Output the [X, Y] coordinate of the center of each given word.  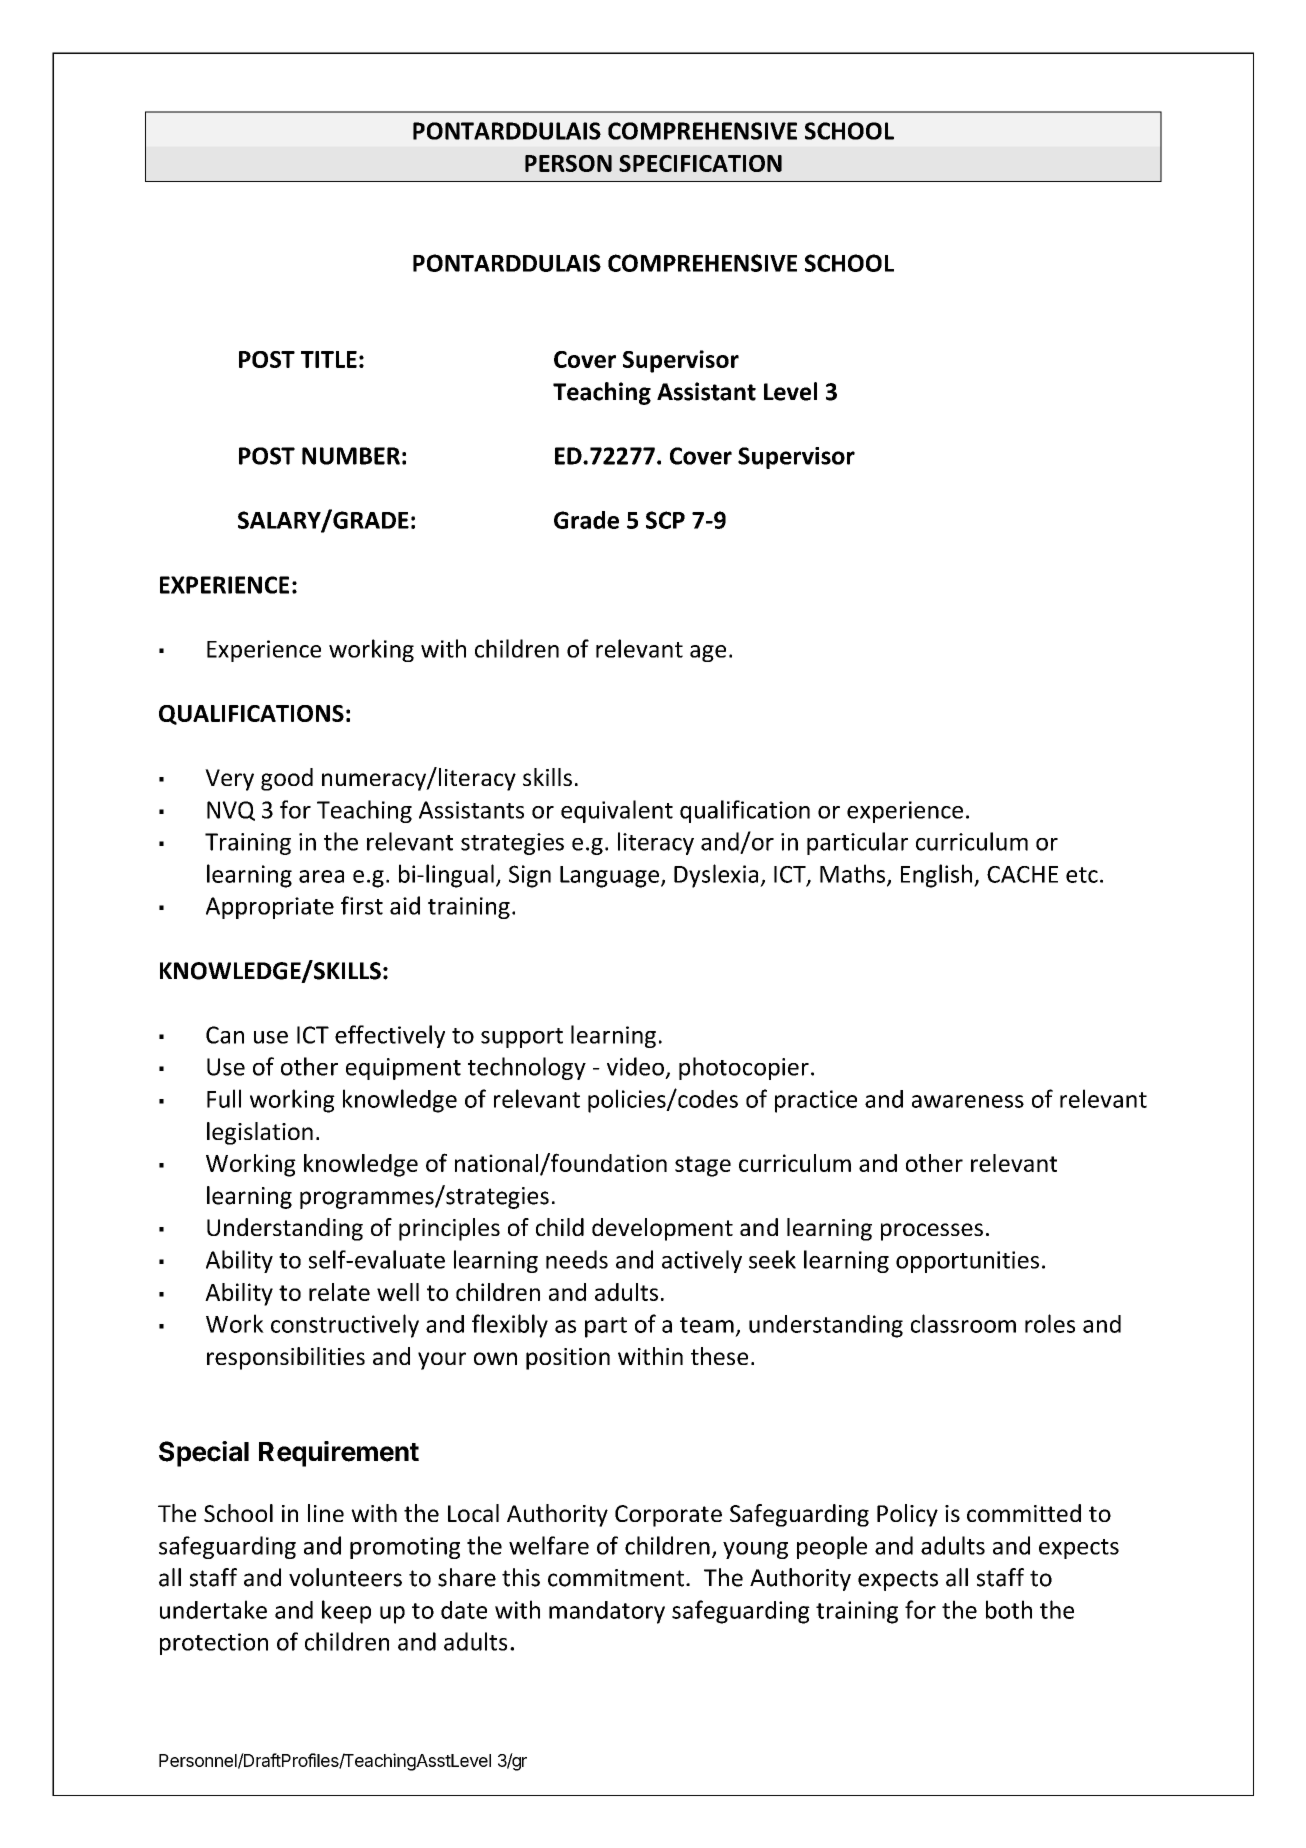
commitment [616, 1578]
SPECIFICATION [700, 163]
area [321, 876]
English [938, 876]
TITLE [329, 359]
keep [346, 1612]
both [1009, 1609]
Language [611, 877]
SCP [665, 520]
